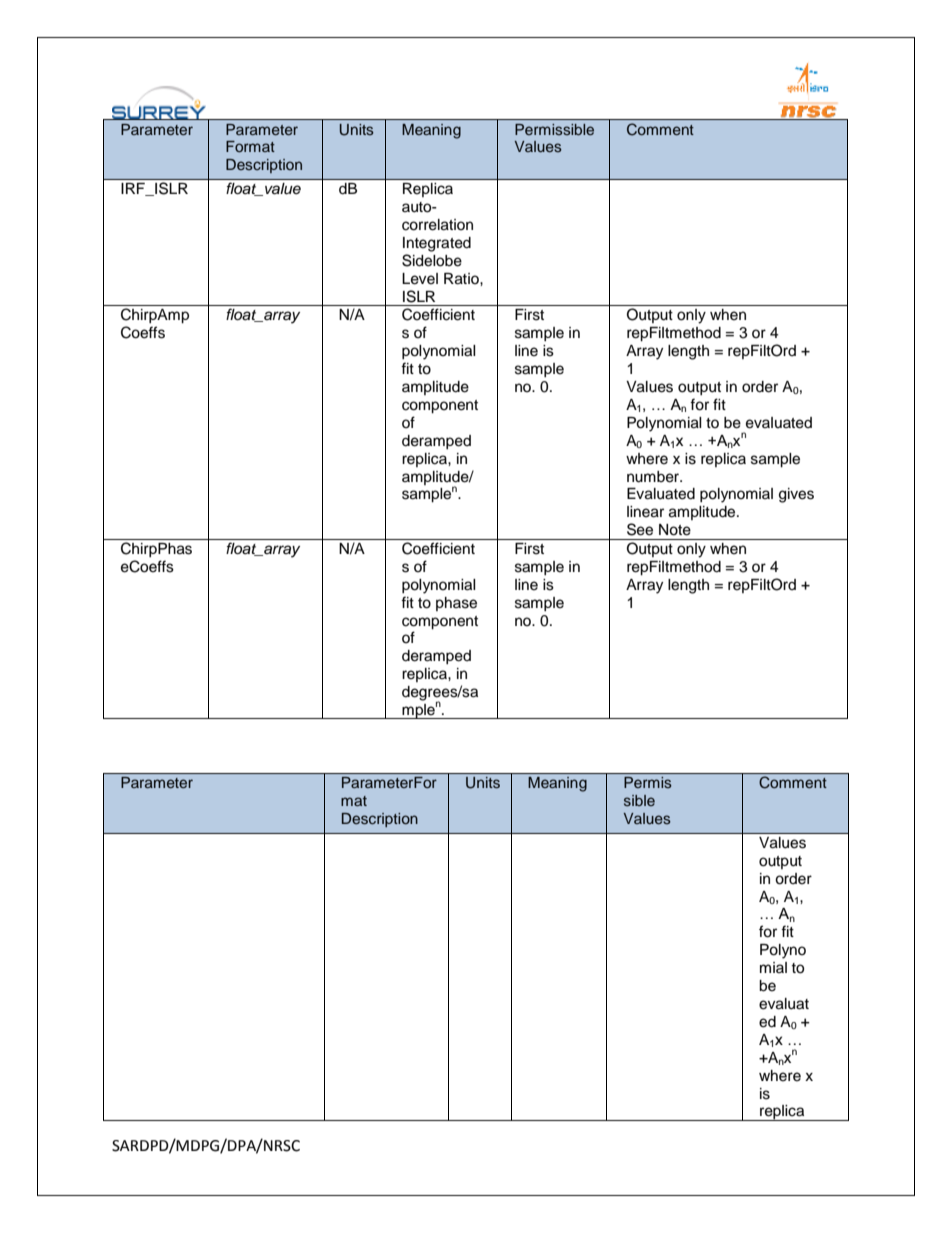 This screenshot has height=1233, width=952. I want to click on gives, so click(796, 495).
